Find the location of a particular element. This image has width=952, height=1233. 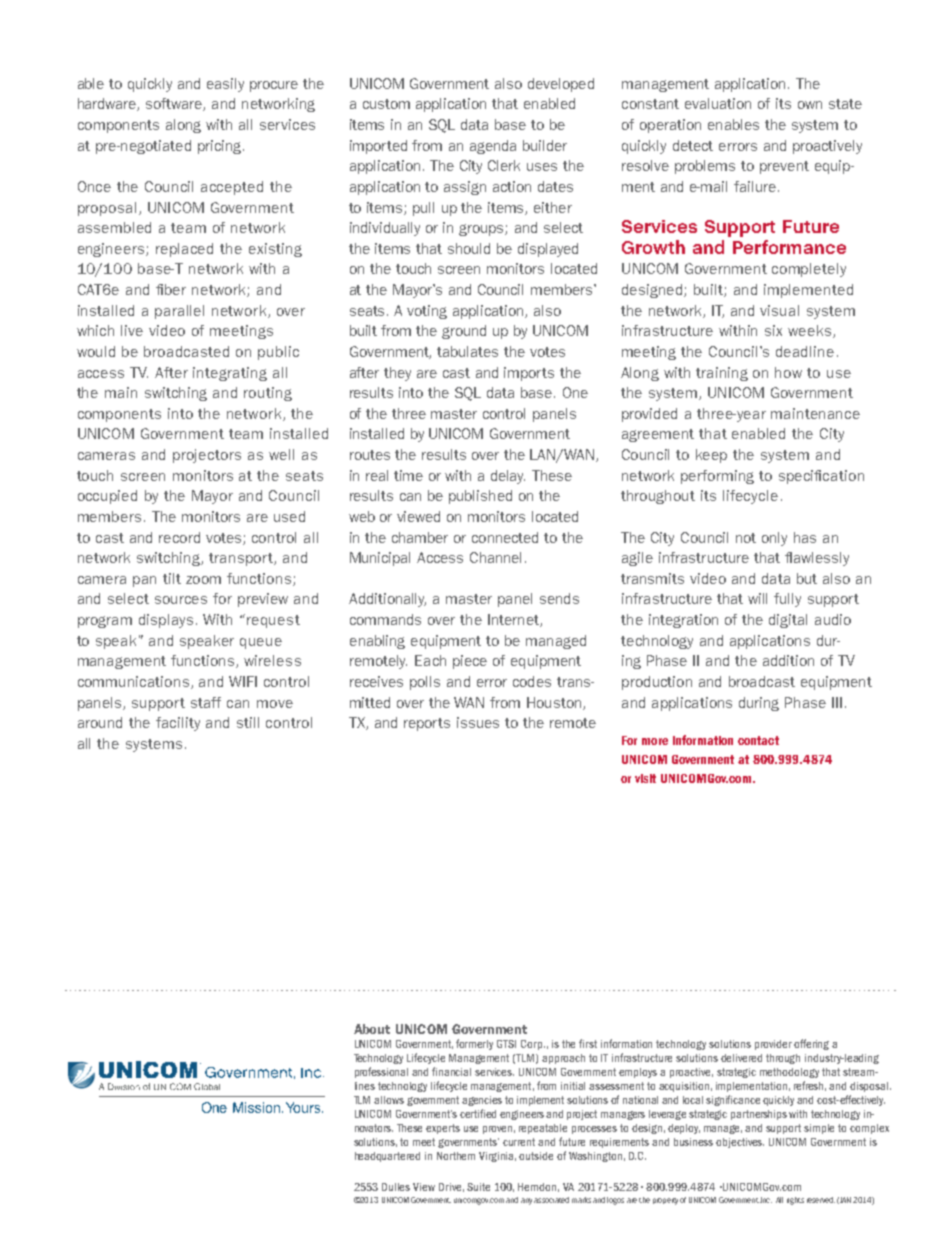

Inc is located at coordinates (766, 1200).
